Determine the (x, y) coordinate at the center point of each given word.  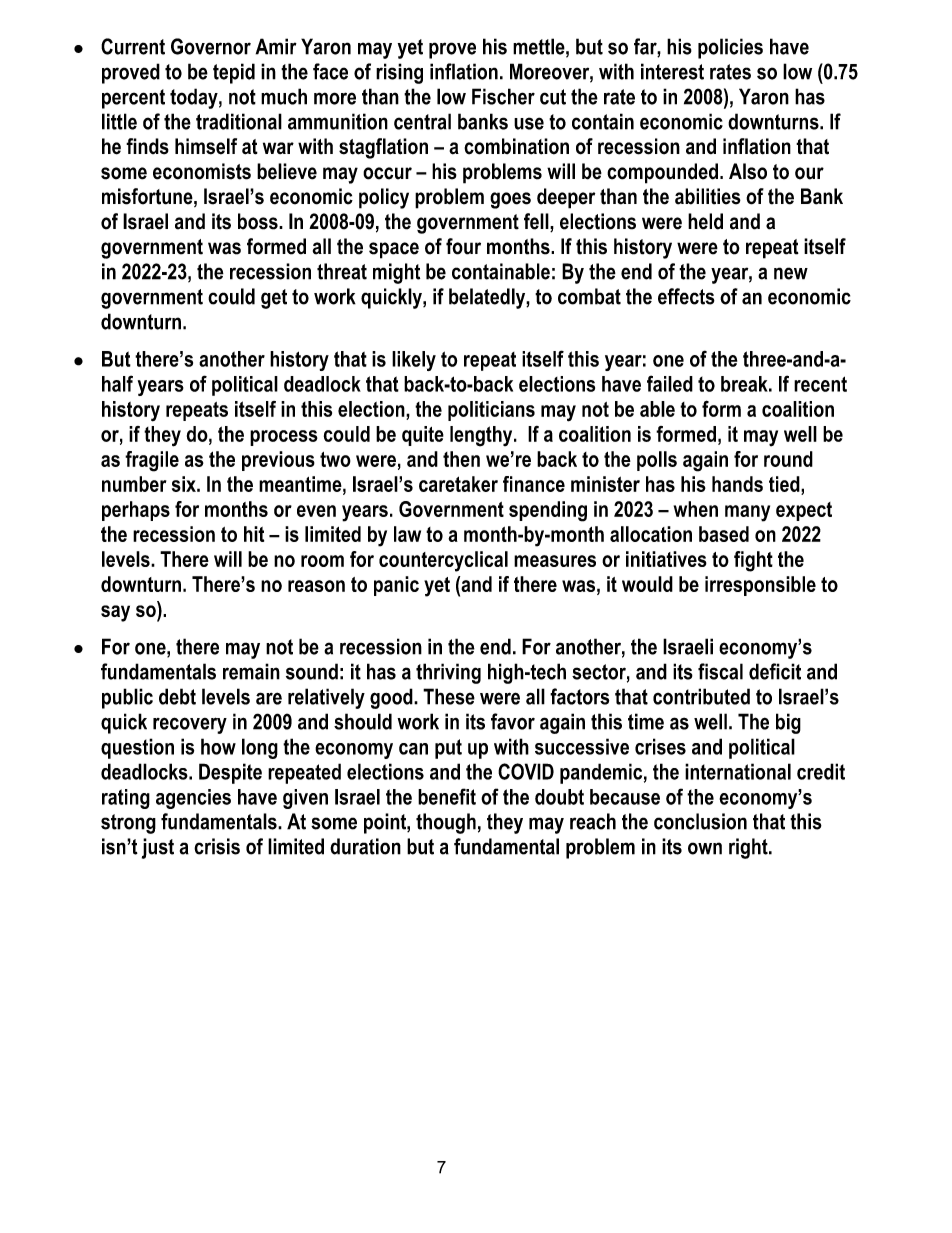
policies (730, 48)
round (788, 459)
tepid (234, 73)
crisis (217, 846)
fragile (152, 461)
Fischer (503, 96)
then (461, 459)
